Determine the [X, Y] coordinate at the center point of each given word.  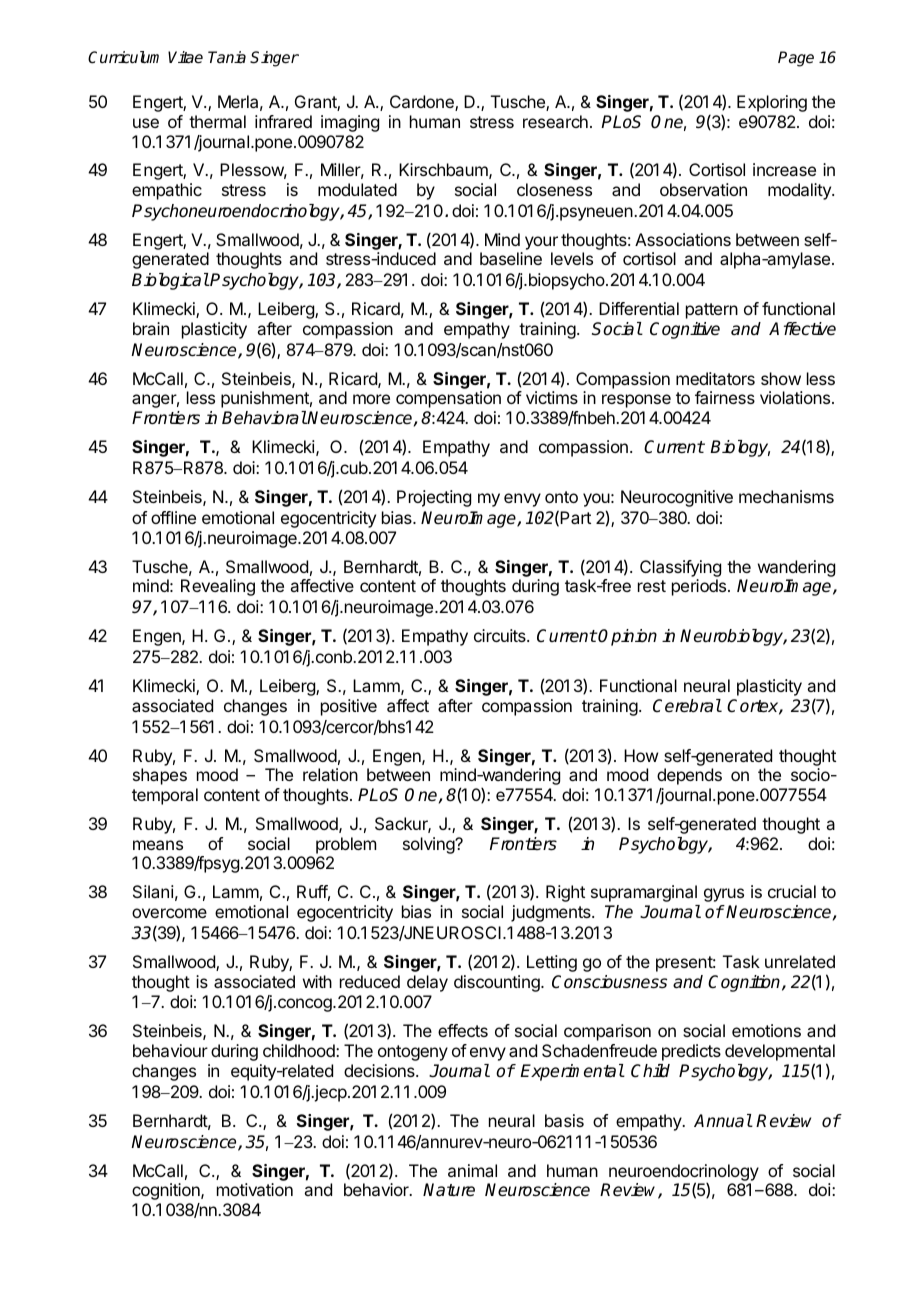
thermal [217, 121]
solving [429, 845]
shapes [160, 776]
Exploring [772, 103]
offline [173, 517]
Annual [723, 1120]
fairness [725, 397]
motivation [255, 1189]
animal [472, 1170]
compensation [448, 399]
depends [689, 776]
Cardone [423, 103]
